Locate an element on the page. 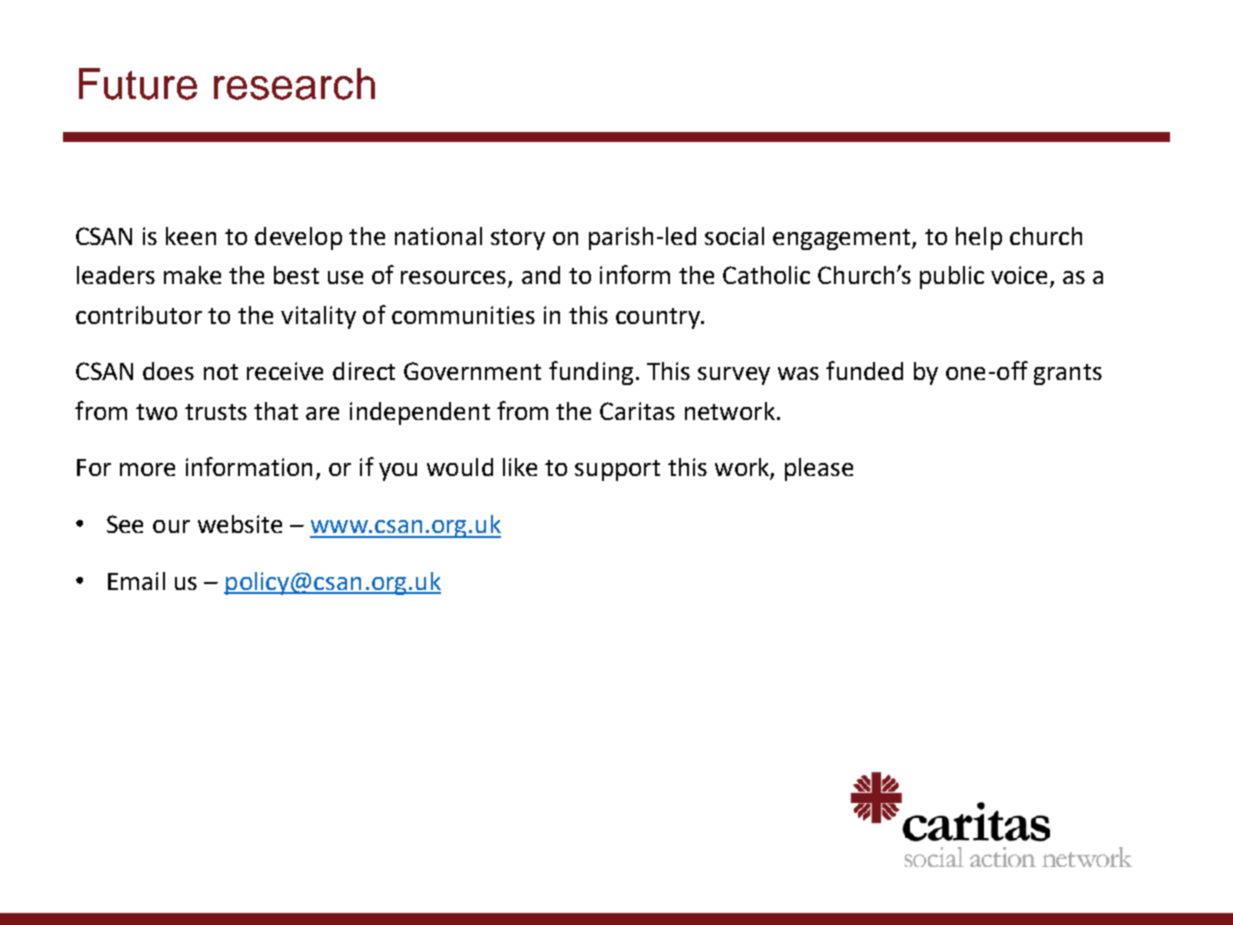  Email is located at coordinates (136, 581).
